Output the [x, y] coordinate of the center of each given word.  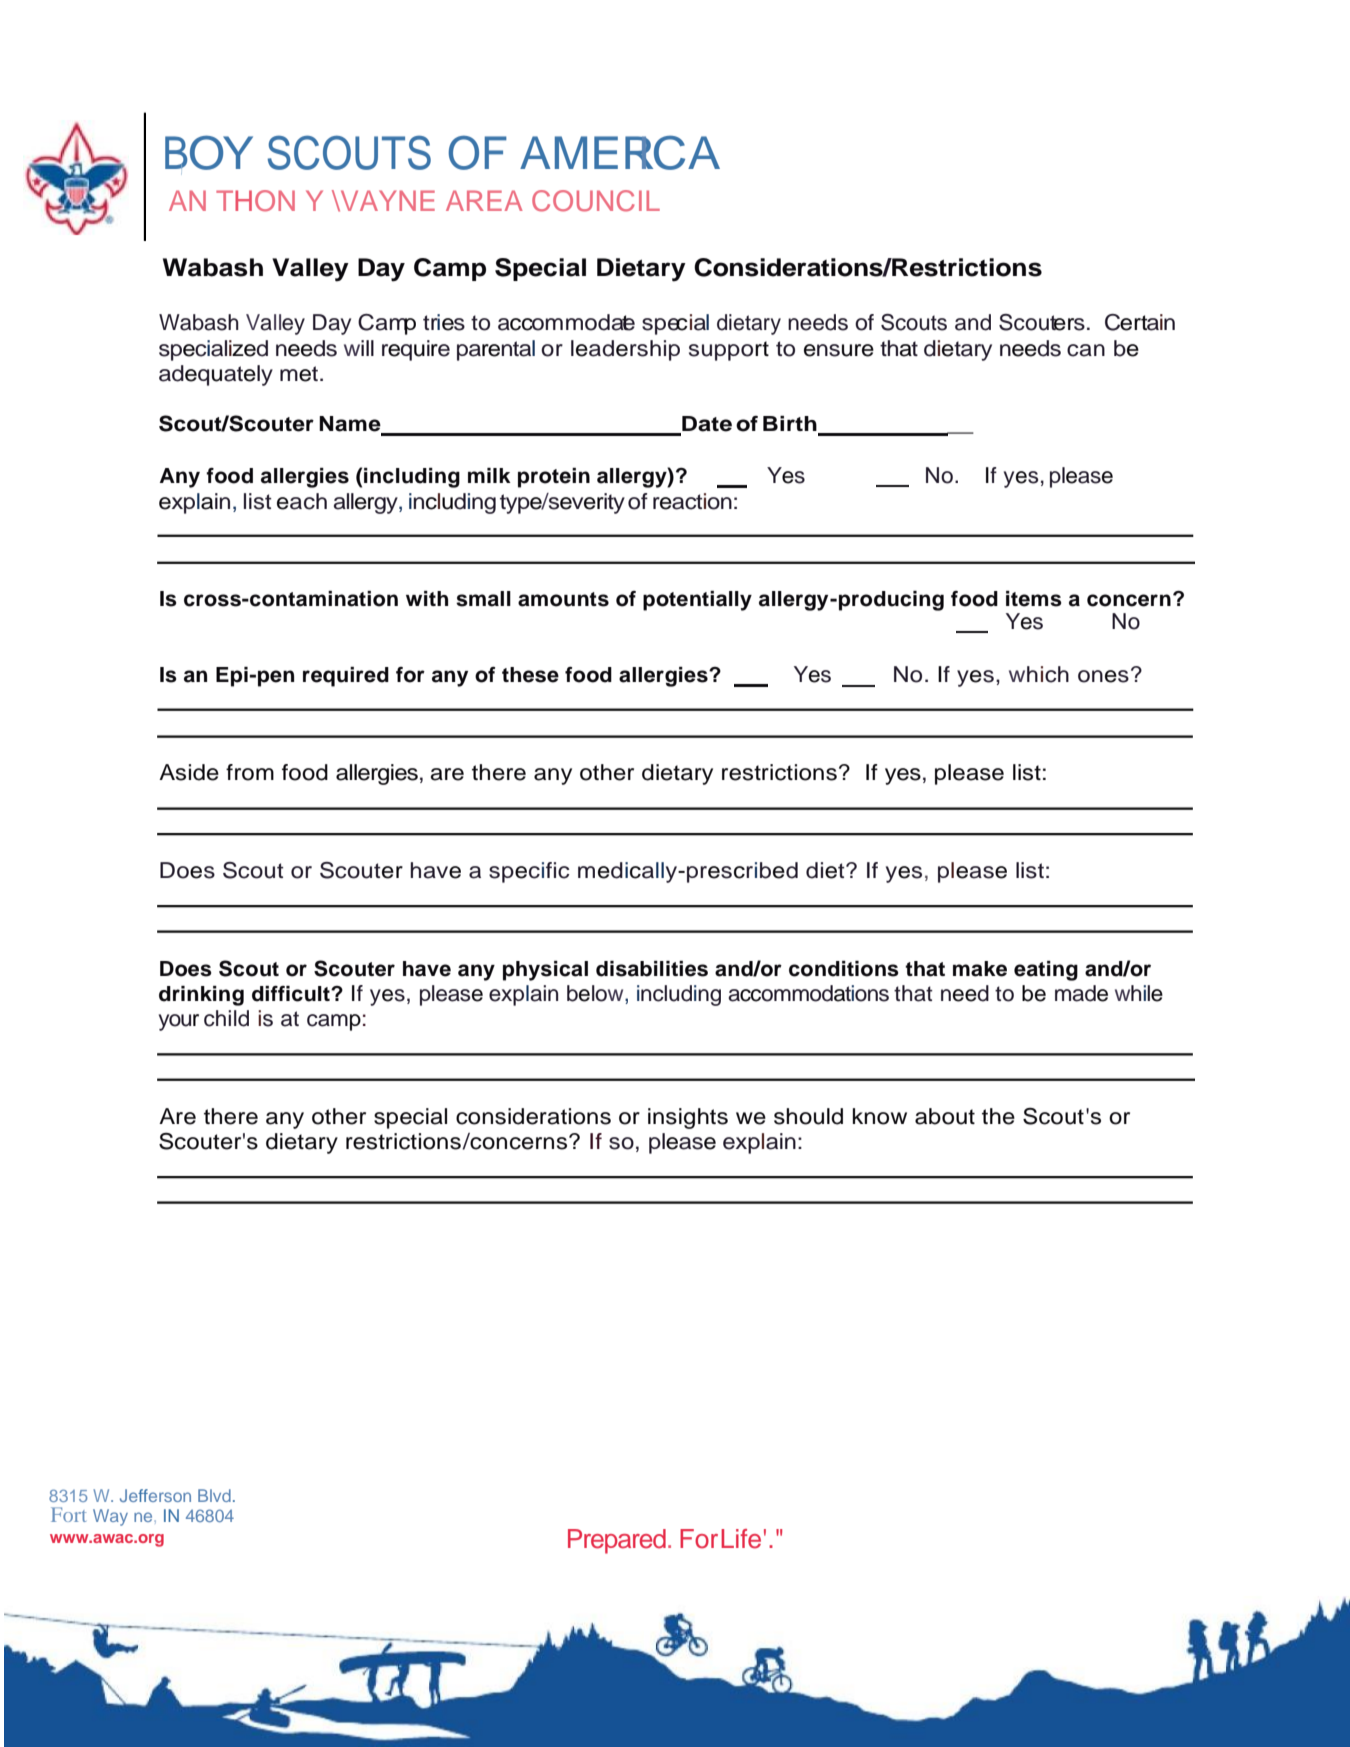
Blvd [214, 1495]
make [980, 969]
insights [688, 1118]
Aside [189, 772]
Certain [1140, 322]
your [179, 1022]
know [880, 1116]
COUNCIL [596, 201]
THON [255, 201]
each [302, 501]
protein [554, 478]
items [1034, 599]
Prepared [617, 1541]
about [945, 1116]
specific [529, 872]
